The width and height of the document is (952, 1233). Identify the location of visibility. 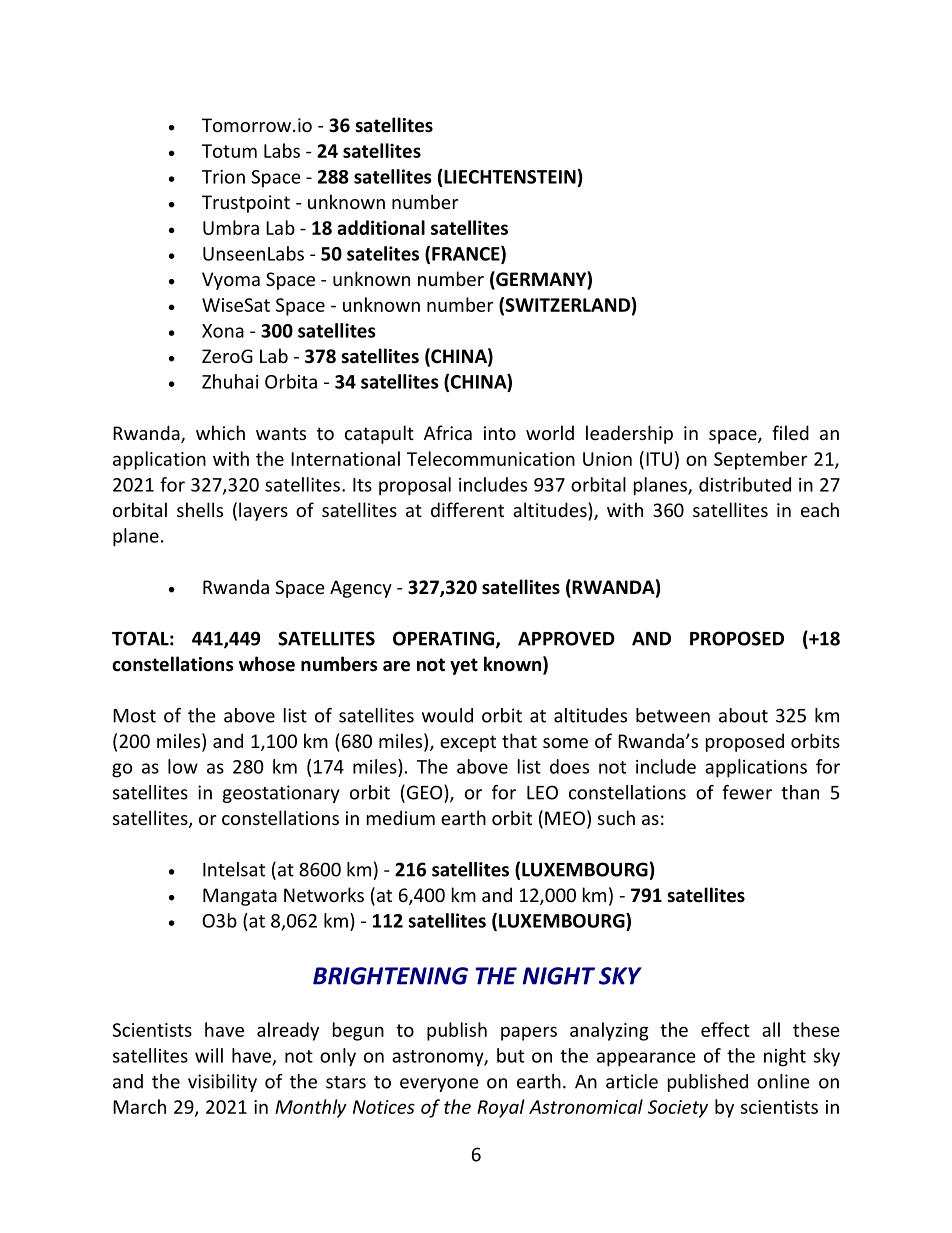
(222, 1083).
